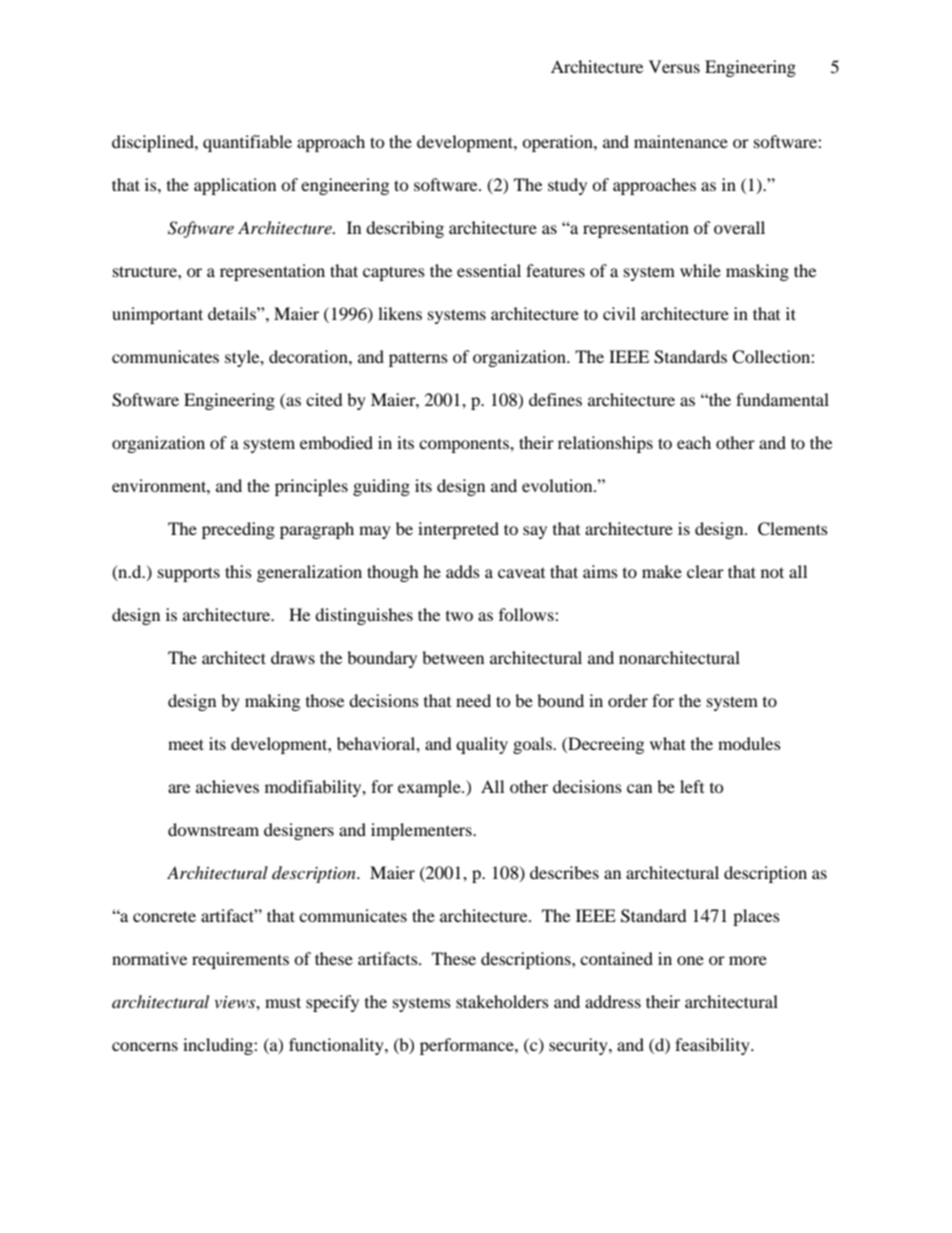 The image size is (952, 1233). What do you see at coordinates (713, 1046) in the screenshot?
I see `feasibility` at bounding box center [713, 1046].
